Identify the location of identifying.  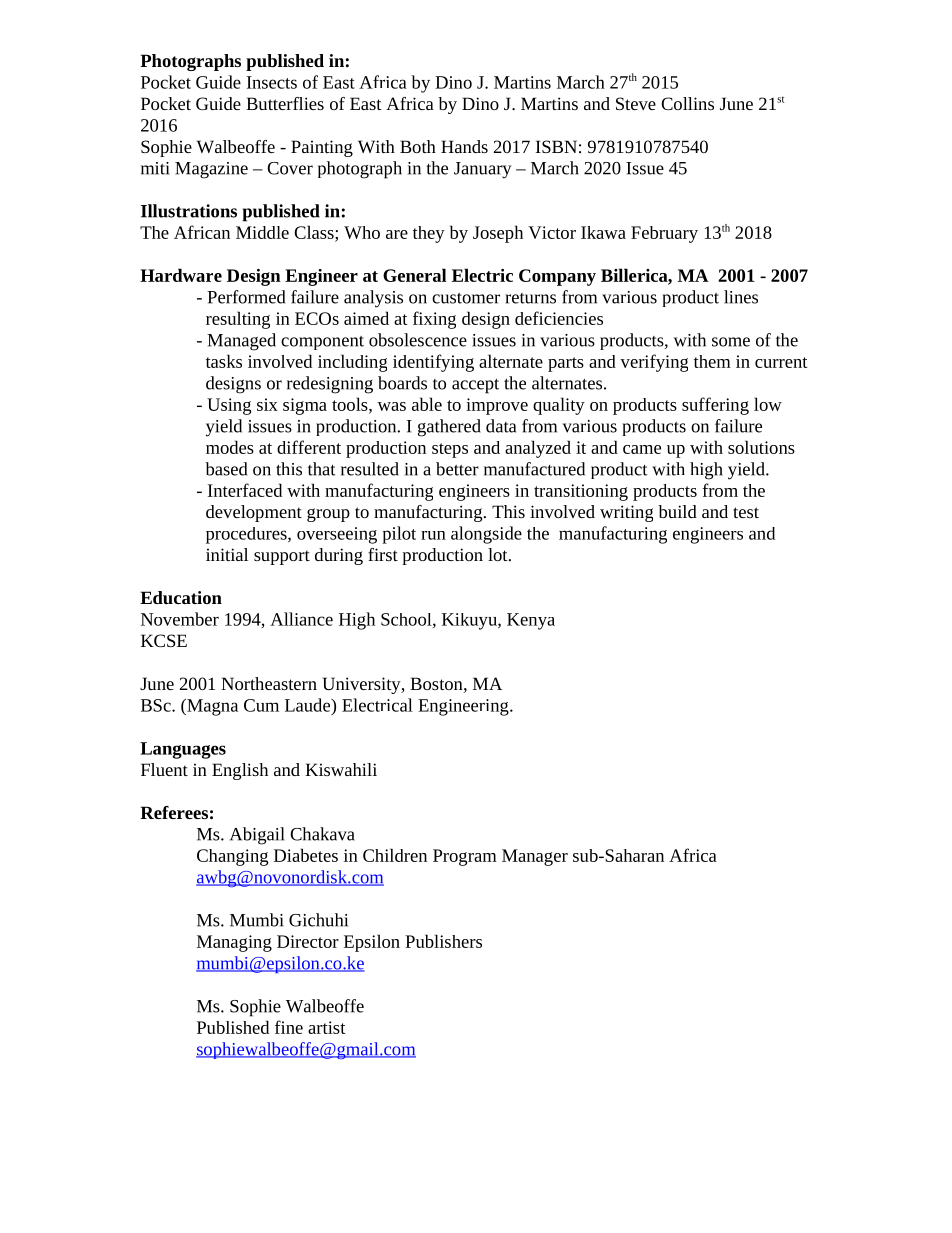
(433, 363).
